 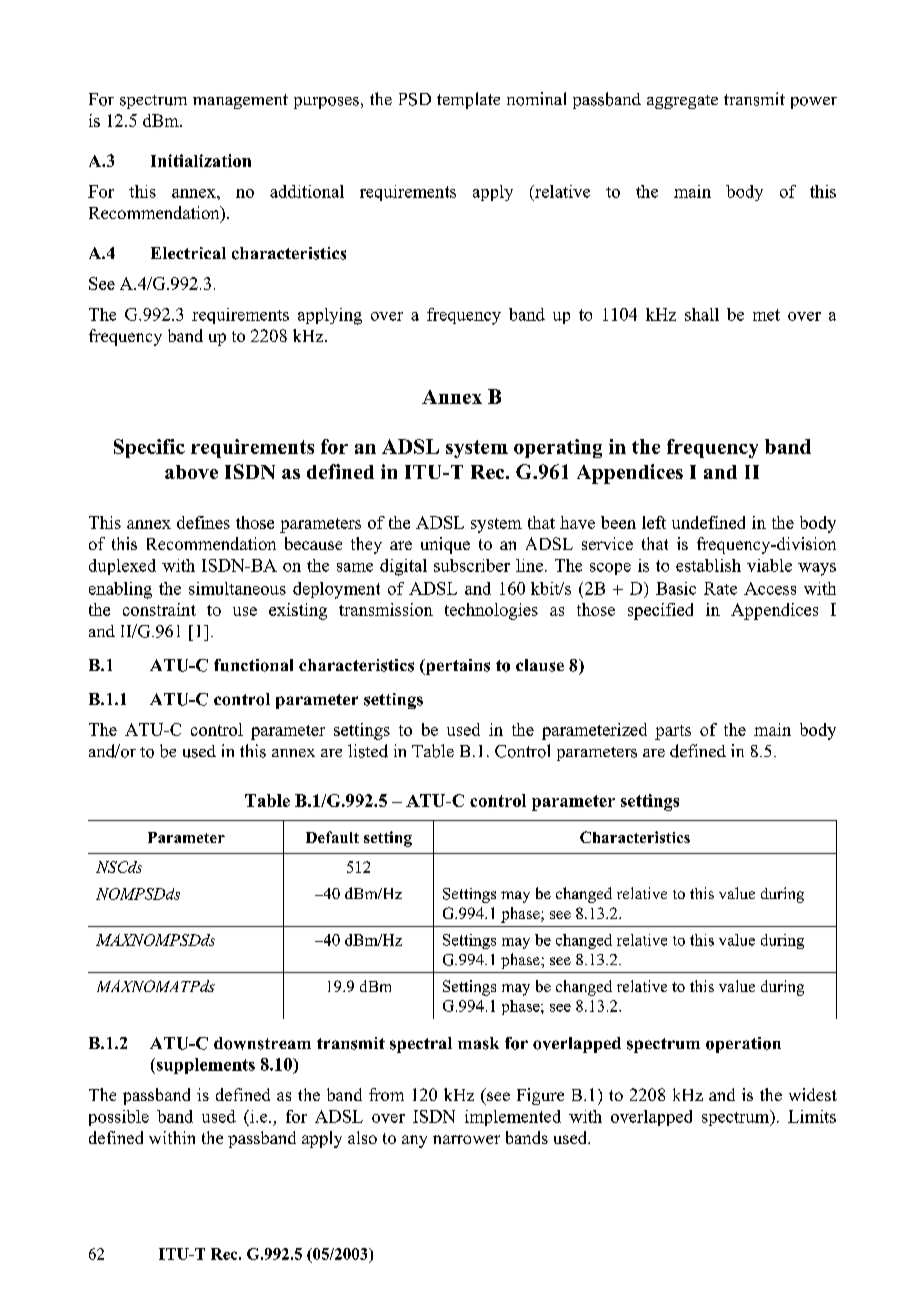 I want to click on above, so click(x=191, y=472).
